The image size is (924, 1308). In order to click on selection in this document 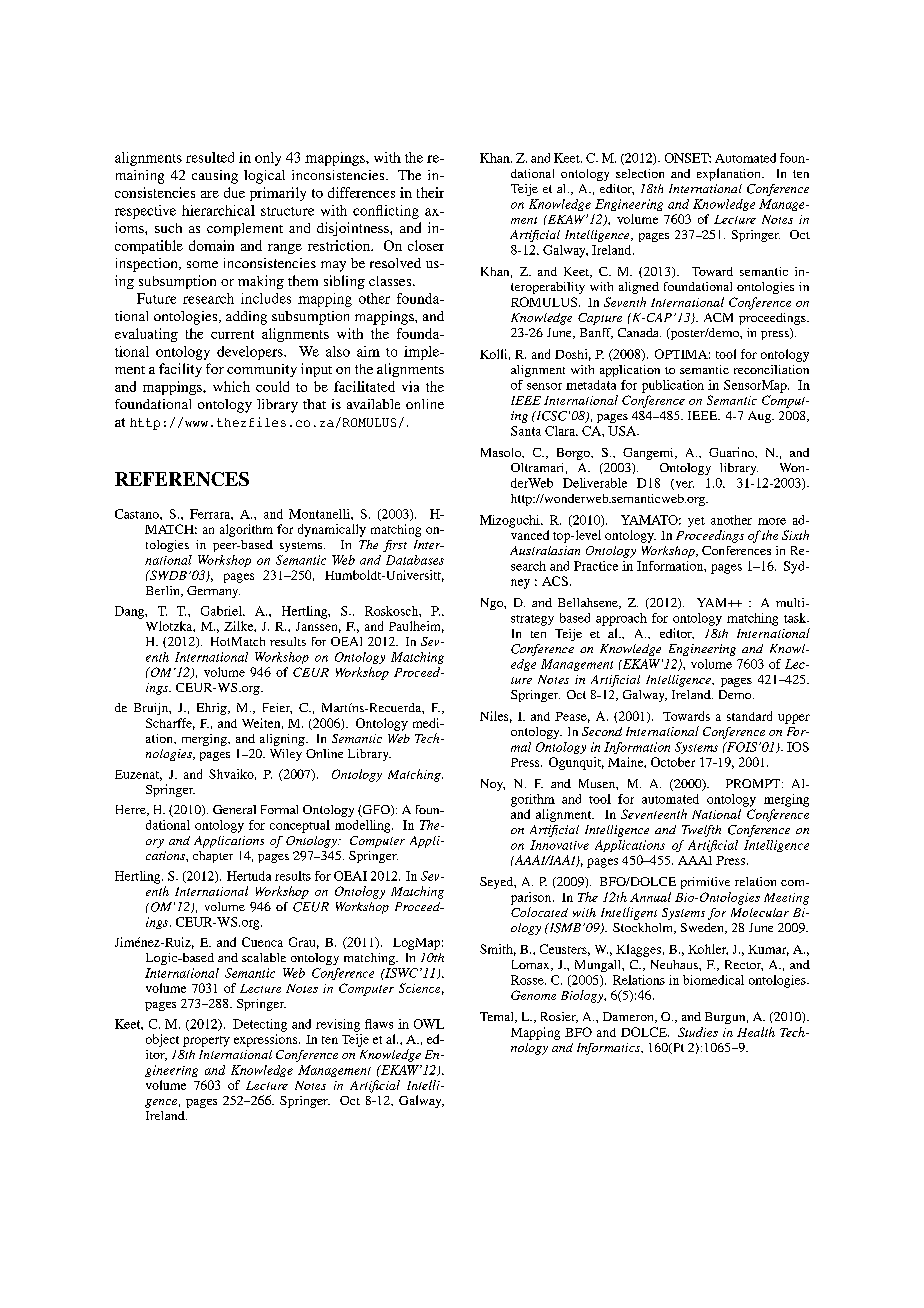, I will do `click(640, 173)`.
